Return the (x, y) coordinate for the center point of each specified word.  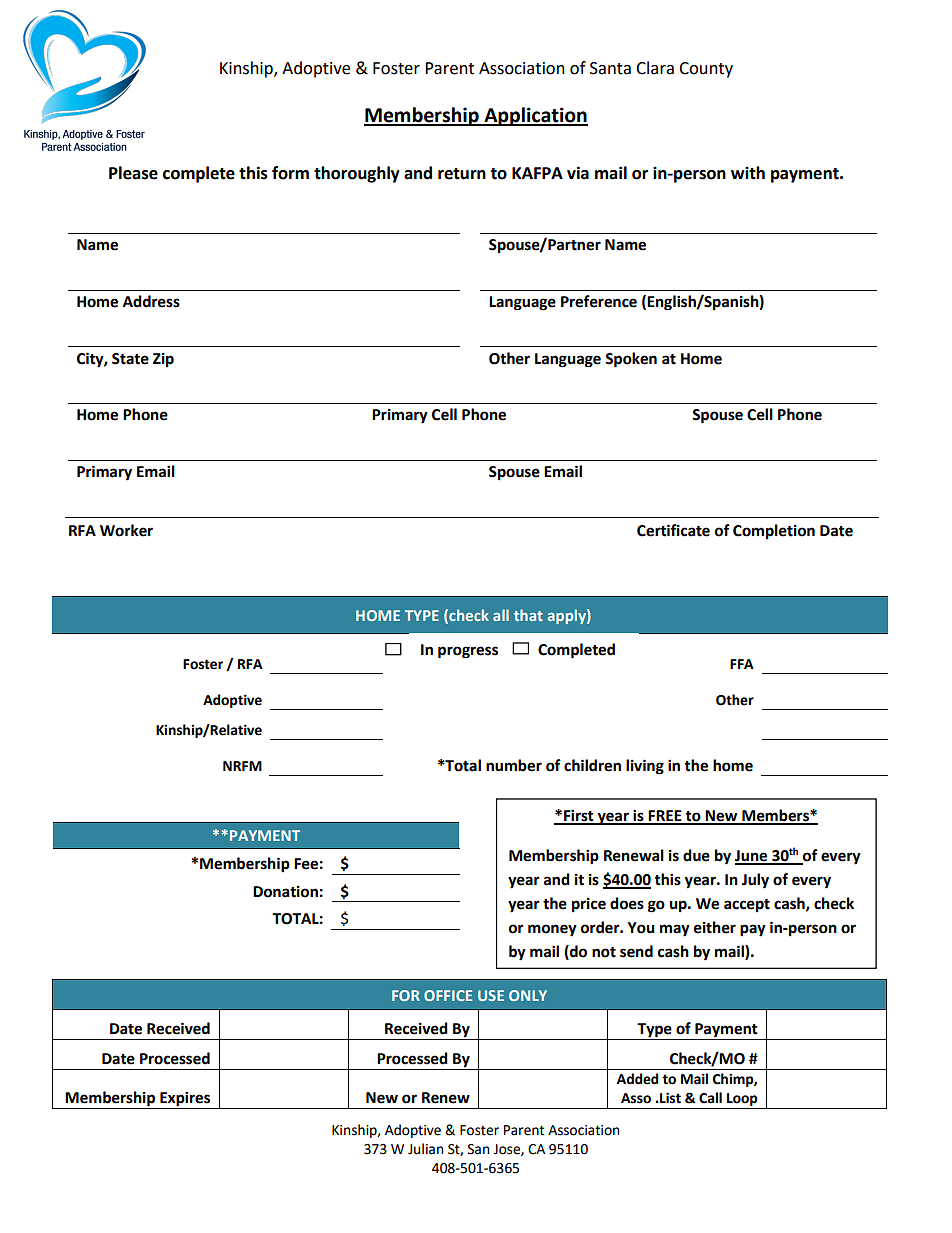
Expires (185, 1100)
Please (133, 173)
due (696, 855)
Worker (126, 530)
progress (468, 652)
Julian (425, 1149)
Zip (163, 360)
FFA (742, 664)
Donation (285, 892)
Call (710, 1098)
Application (535, 116)
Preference (599, 301)
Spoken (631, 360)
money (552, 930)
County (706, 70)
